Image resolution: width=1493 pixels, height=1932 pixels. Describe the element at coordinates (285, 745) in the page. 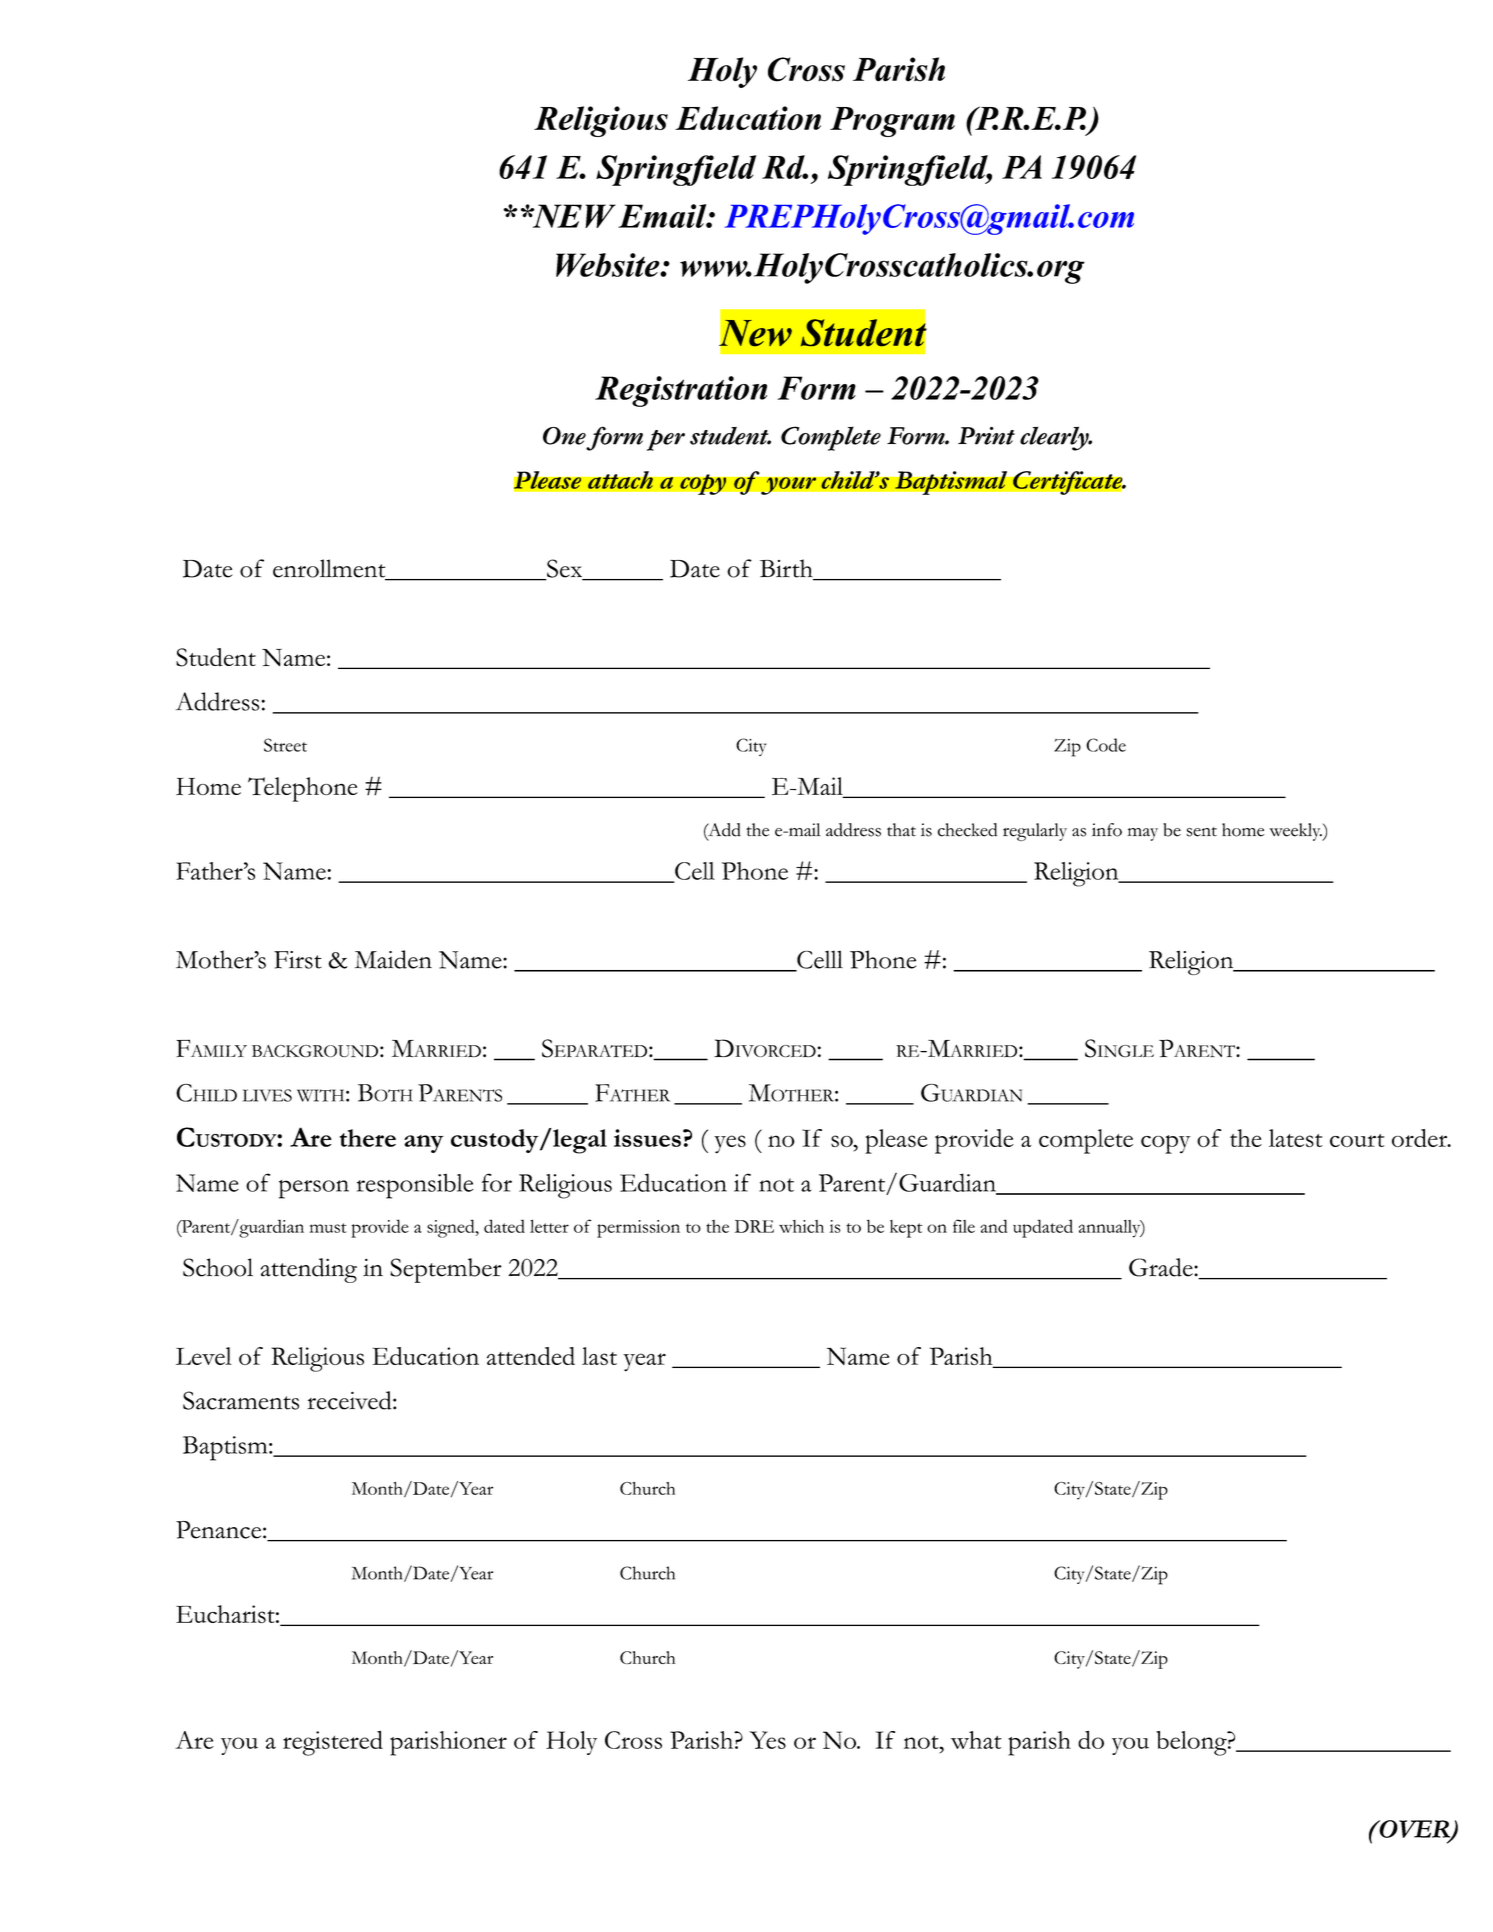

I see `Street` at that location.
